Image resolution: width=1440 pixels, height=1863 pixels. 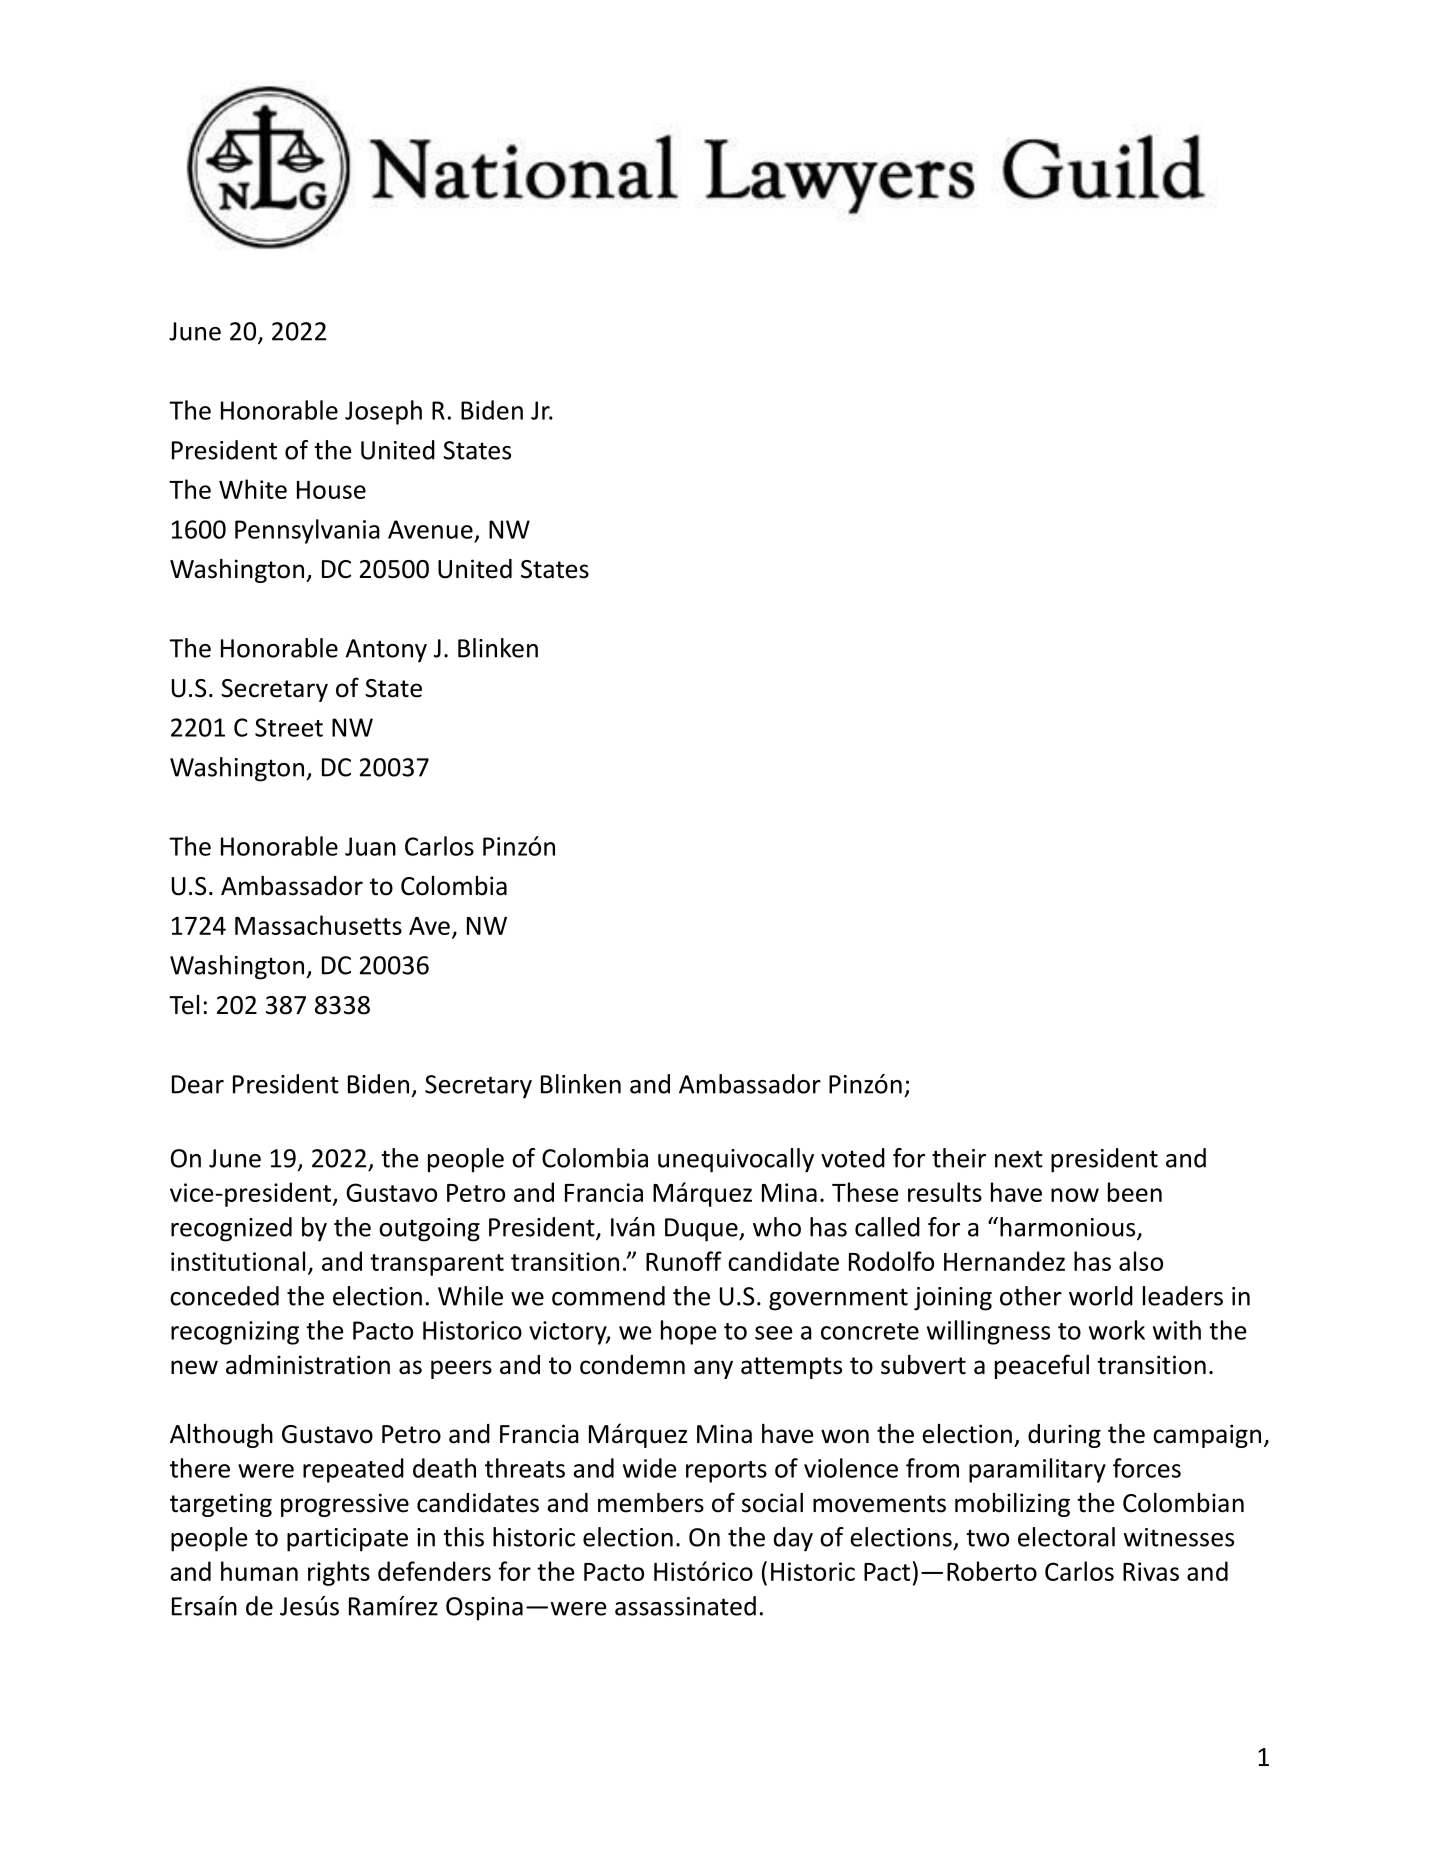 I want to click on next, so click(x=1019, y=1159).
